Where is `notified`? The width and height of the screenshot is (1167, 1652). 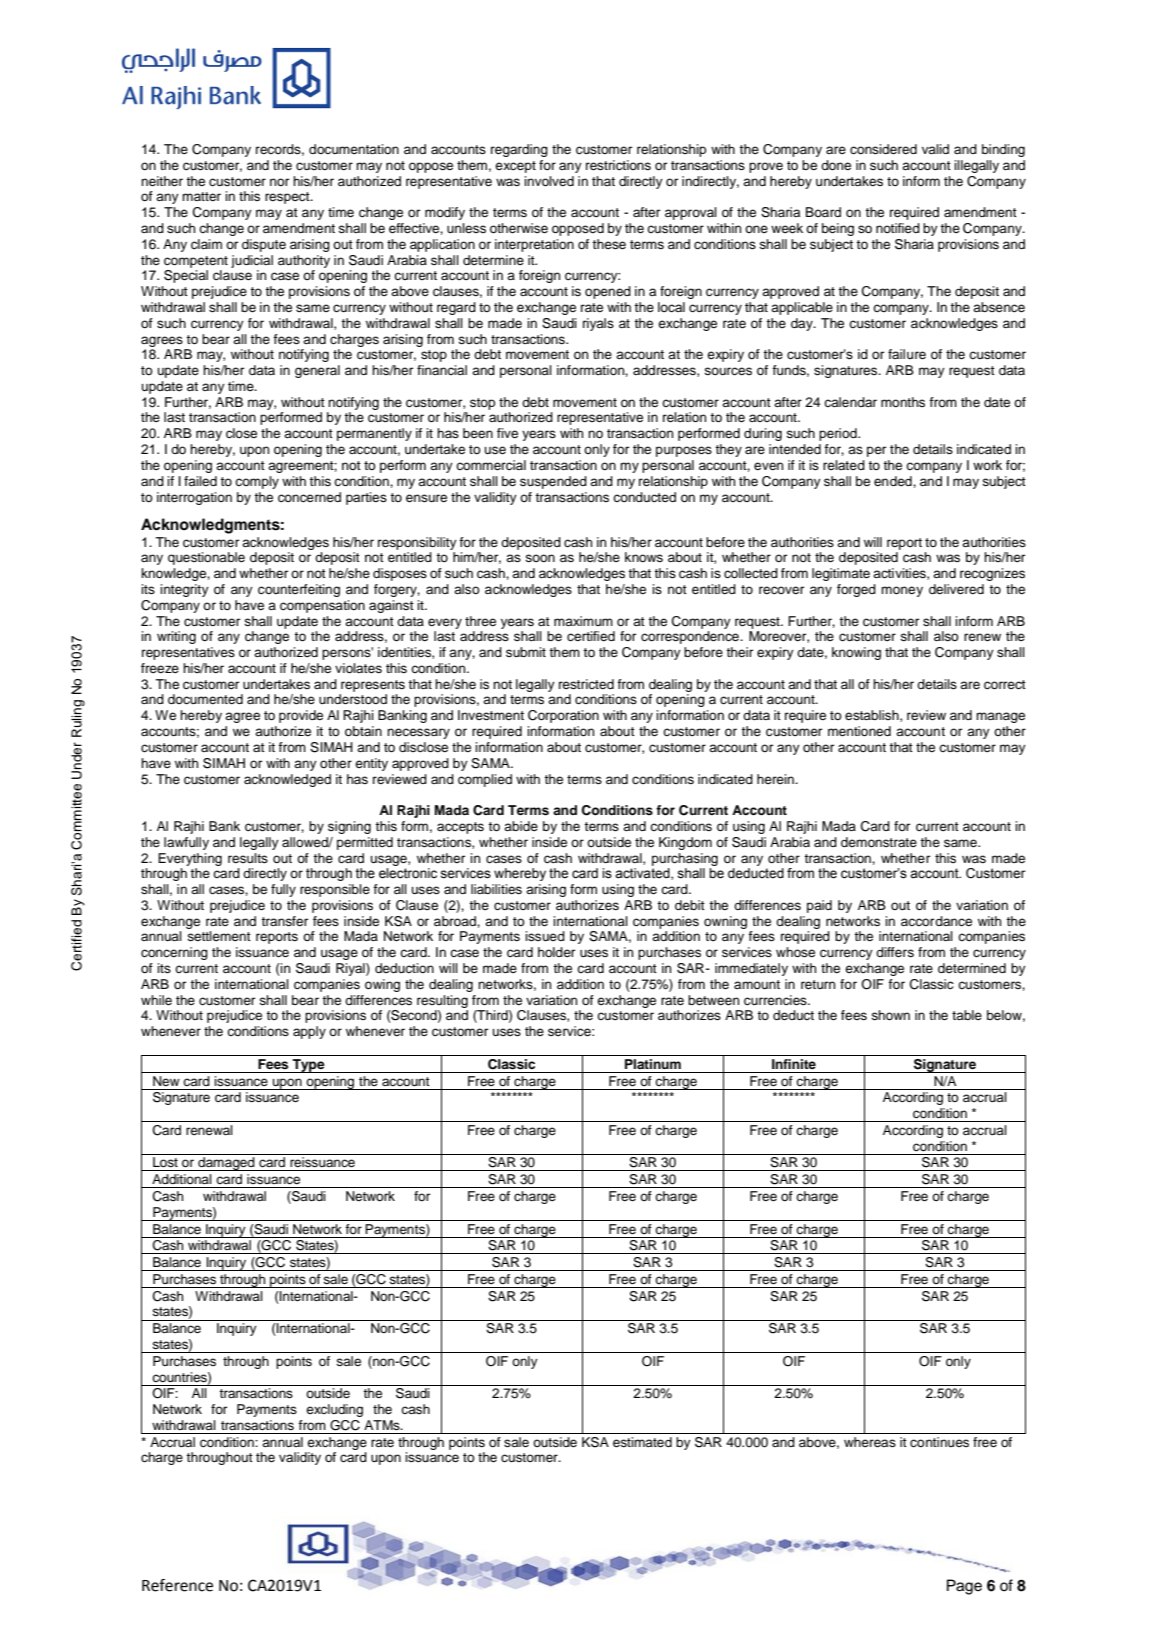
notified is located at coordinates (898, 228).
